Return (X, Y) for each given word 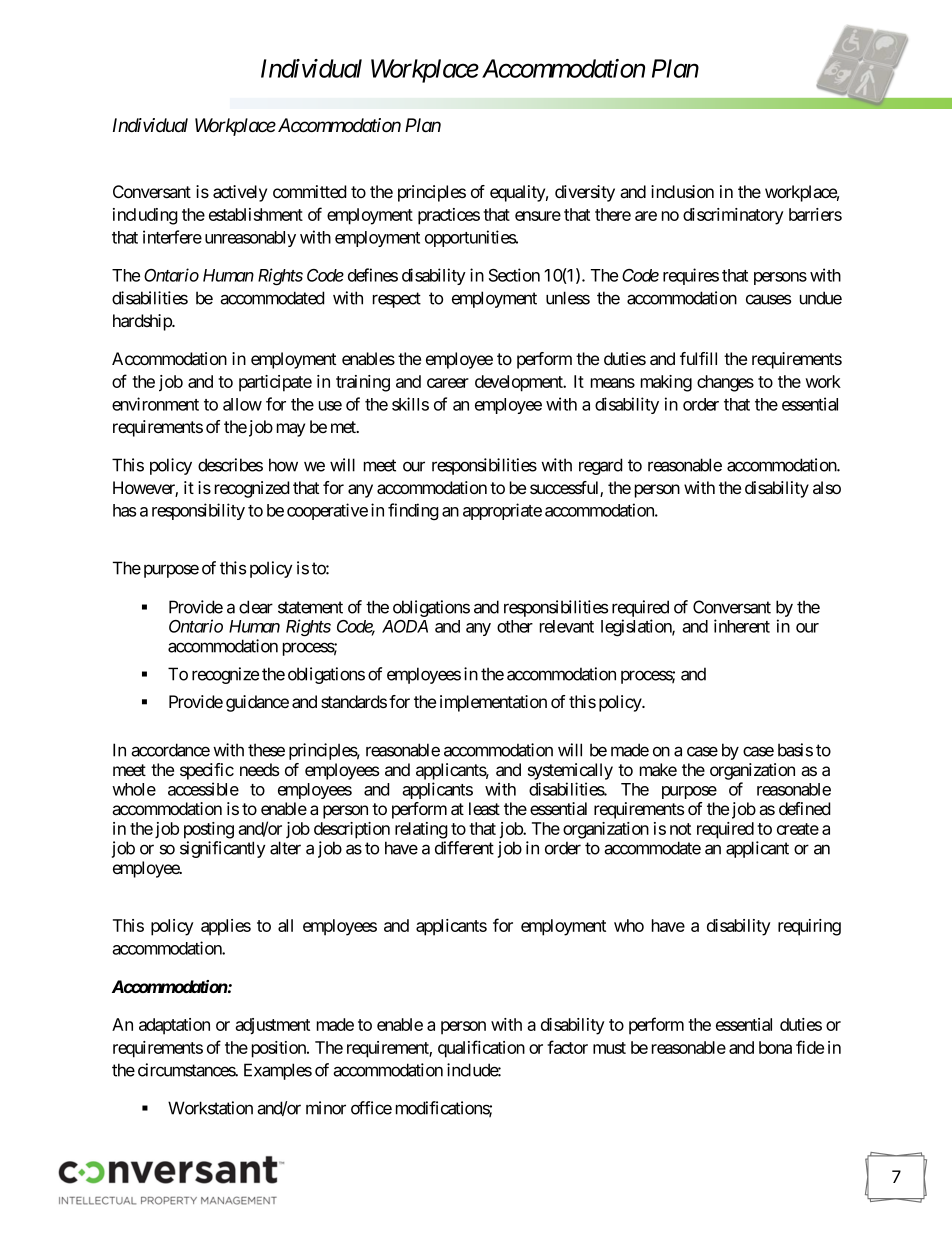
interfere (172, 237)
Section (514, 275)
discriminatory (733, 216)
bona (775, 1047)
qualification (481, 1049)
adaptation (174, 1026)
